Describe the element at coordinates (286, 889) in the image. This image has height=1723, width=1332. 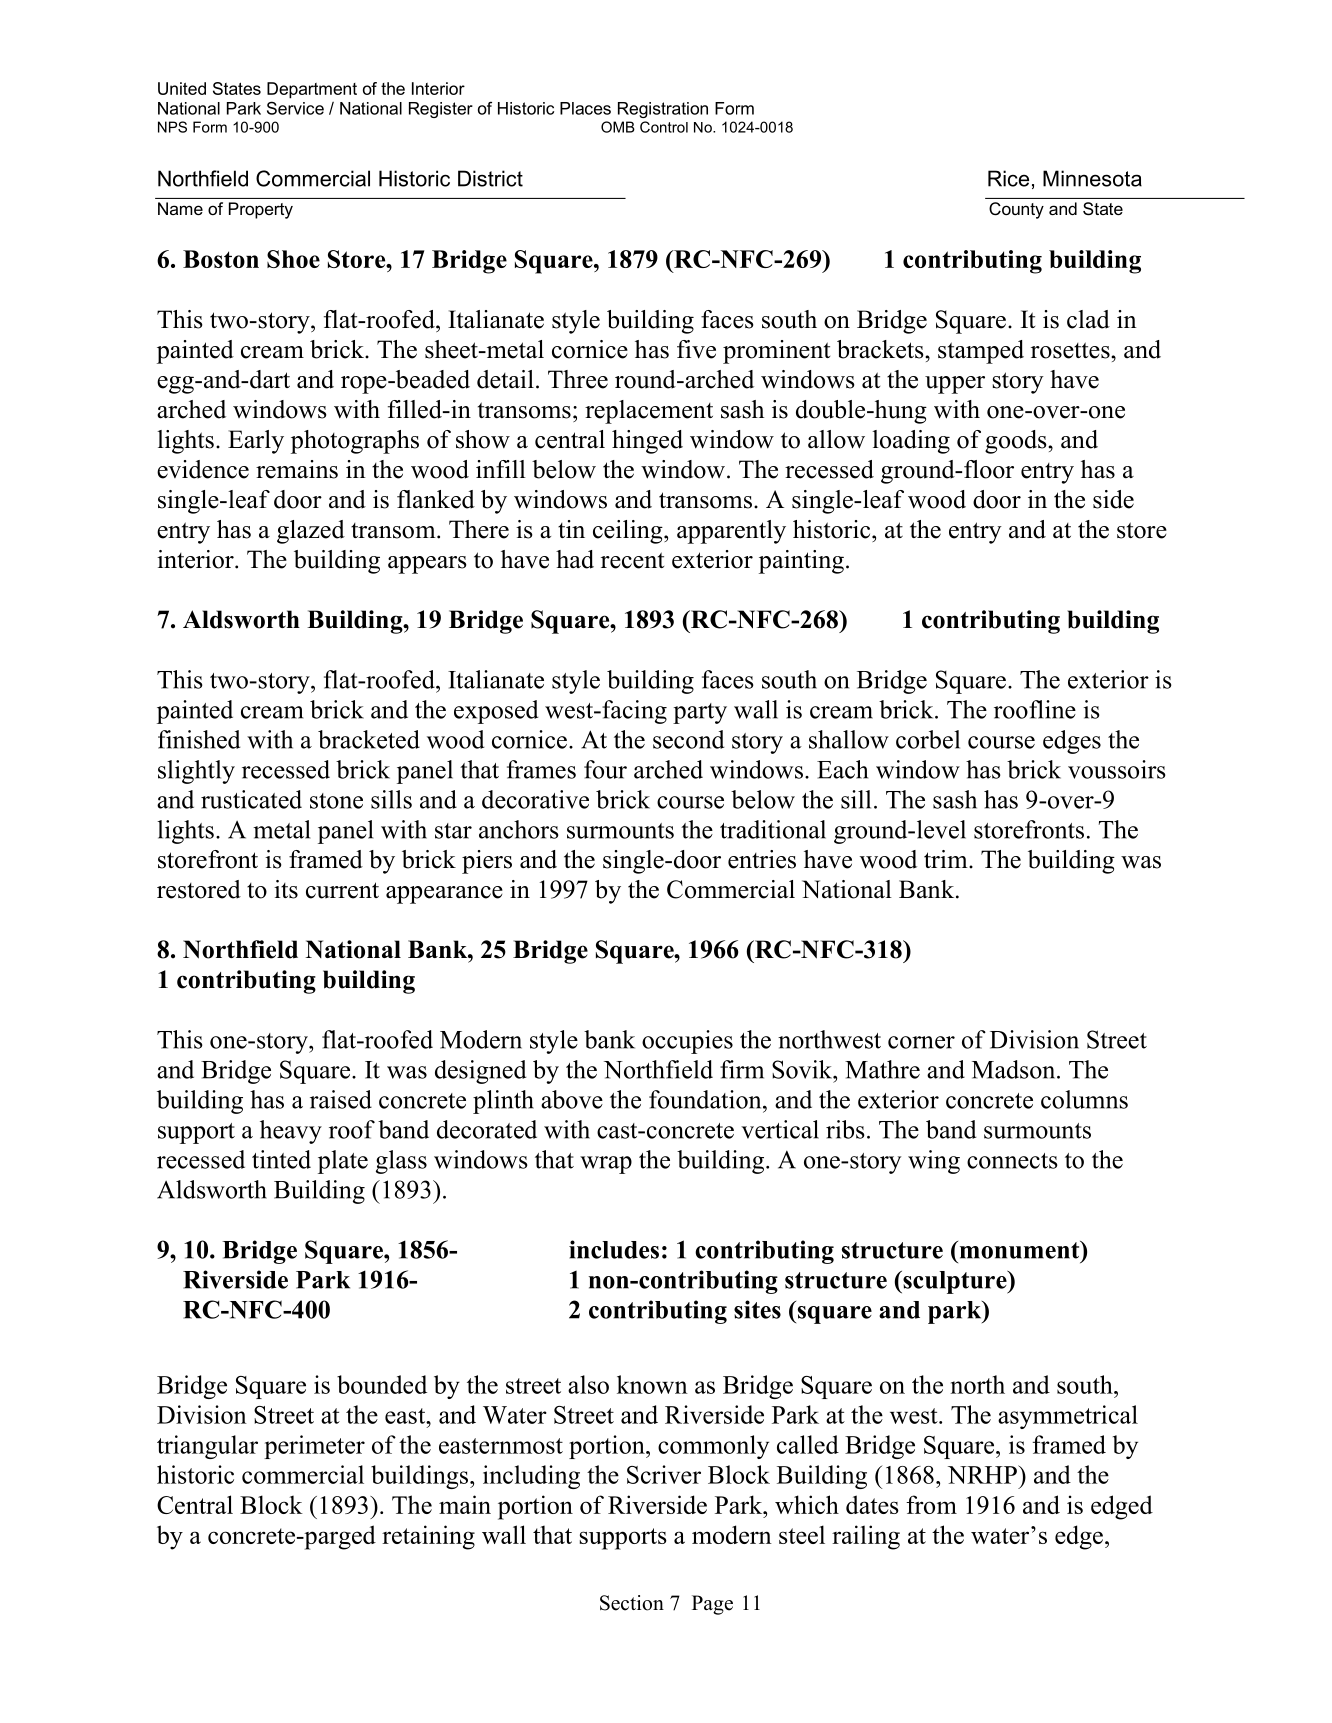
I see `its` at that location.
